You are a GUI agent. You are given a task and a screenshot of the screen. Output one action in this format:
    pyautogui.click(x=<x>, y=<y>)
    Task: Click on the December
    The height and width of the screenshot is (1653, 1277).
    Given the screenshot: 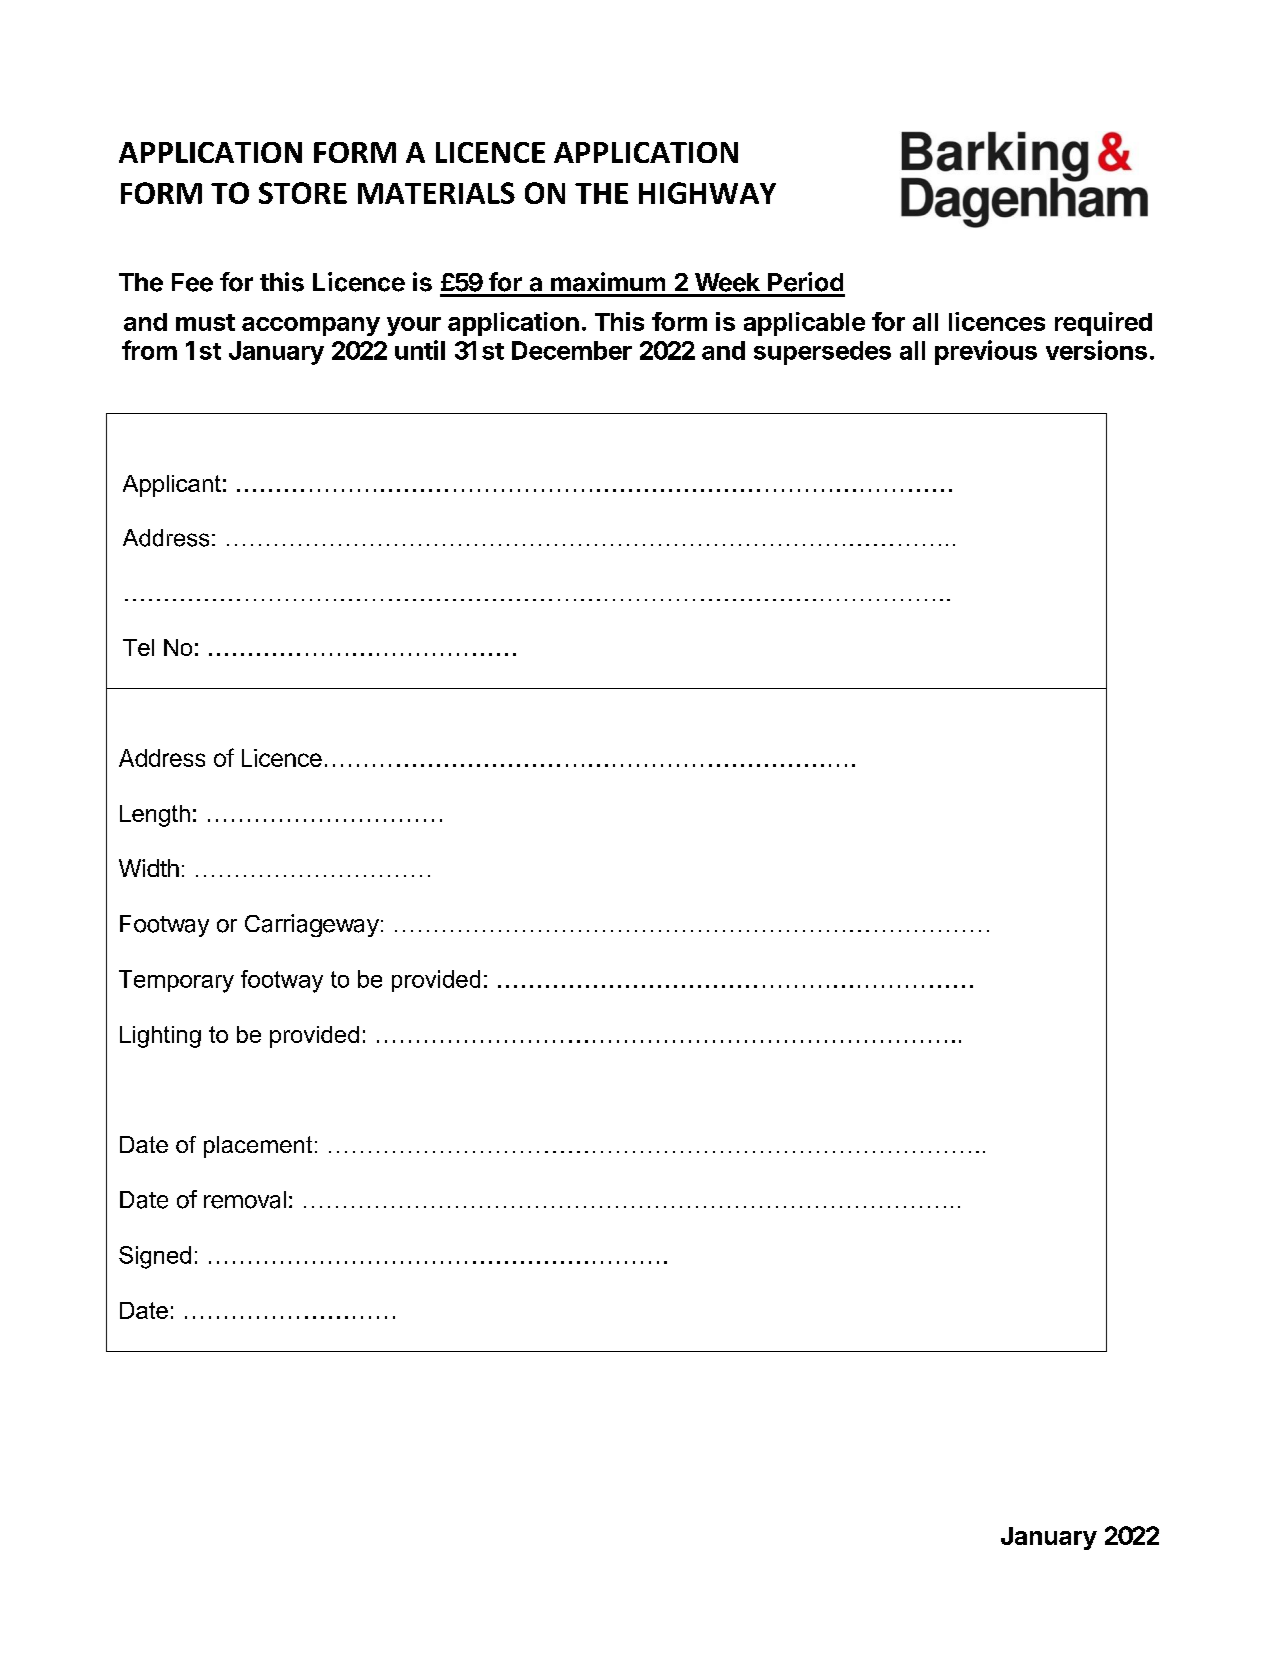 What is the action you would take?
    pyautogui.click(x=572, y=350)
